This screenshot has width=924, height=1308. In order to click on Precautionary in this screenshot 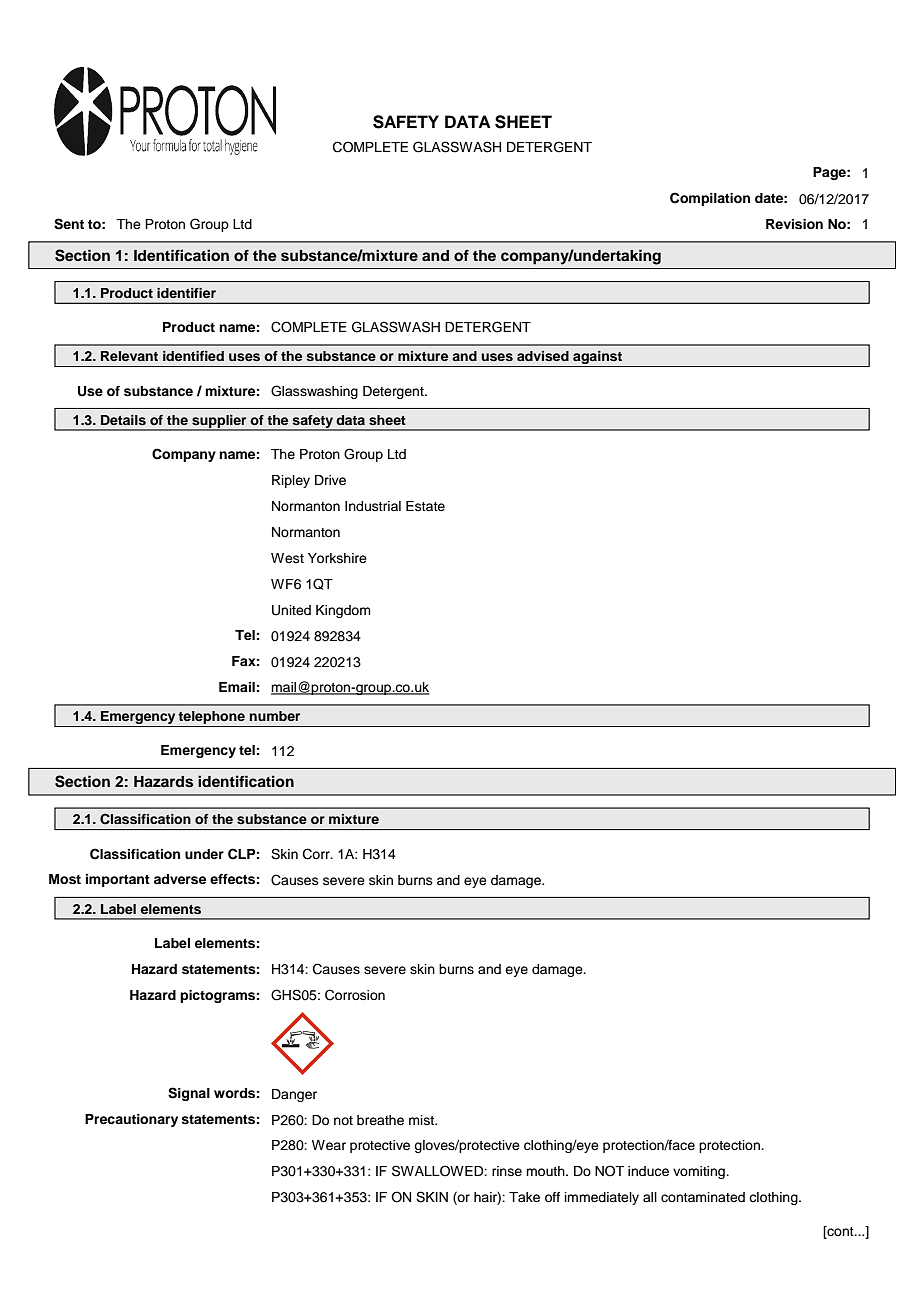, I will do `click(131, 1120)`.
